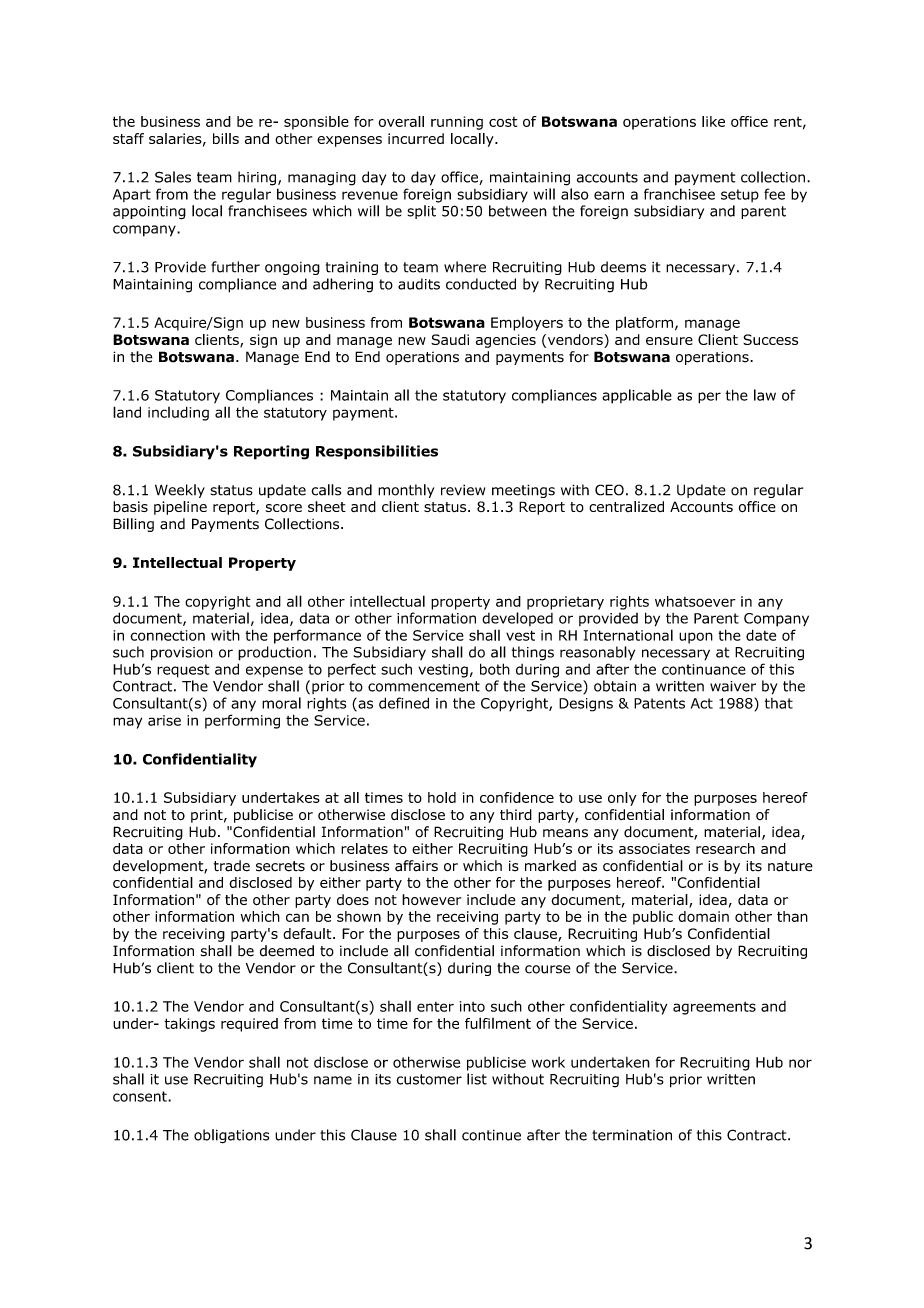  Describe the element at coordinates (424, 686) in the screenshot. I see `commencement` at that location.
